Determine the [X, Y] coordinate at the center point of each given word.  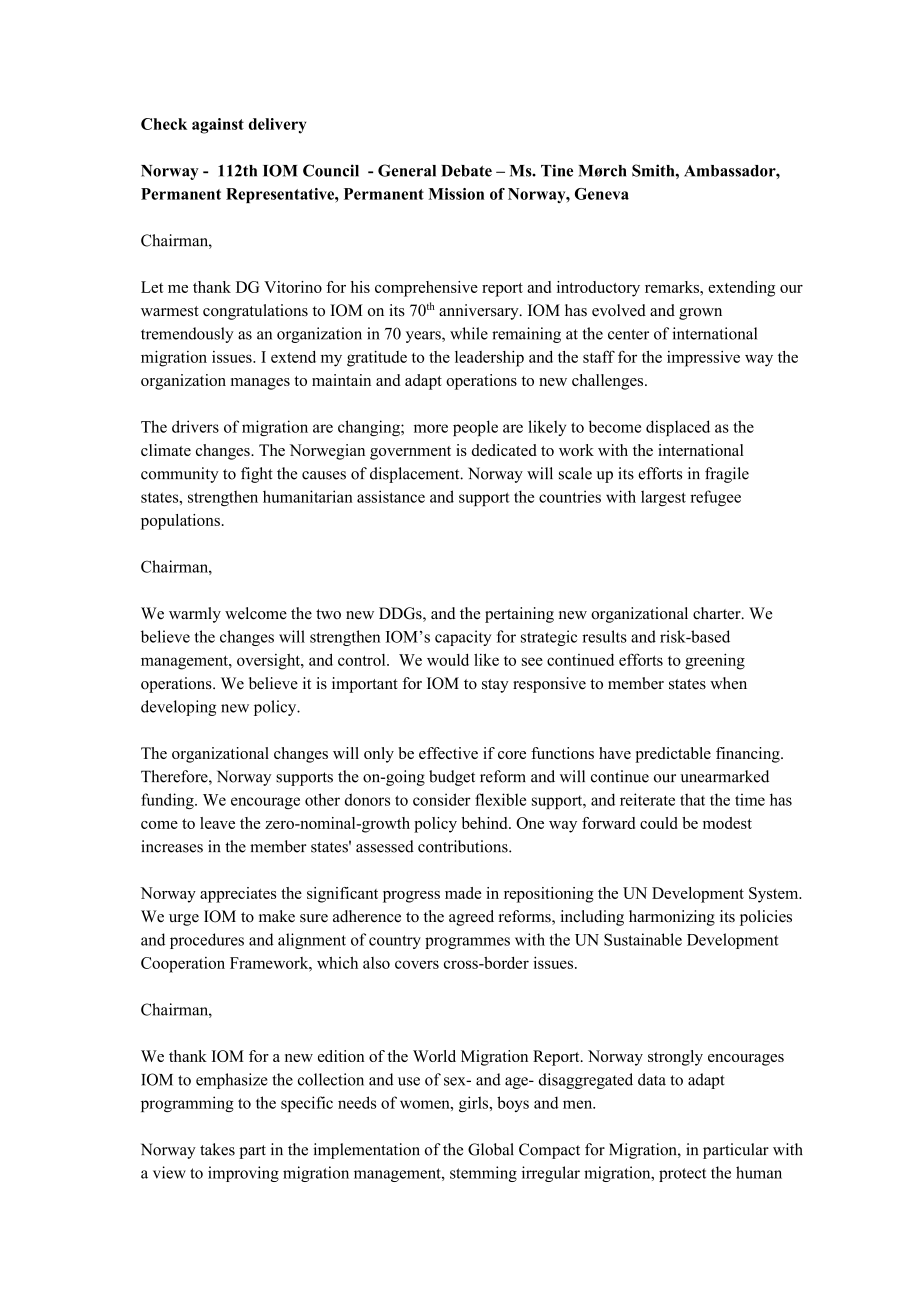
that [692, 799]
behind [485, 823]
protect [682, 1175]
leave [217, 823]
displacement [416, 475]
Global [491, 1149]
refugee [715, 498]
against [218, 126]
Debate [466, 171]
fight [257, 475]
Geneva [602, 194]
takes [217, 1149]
